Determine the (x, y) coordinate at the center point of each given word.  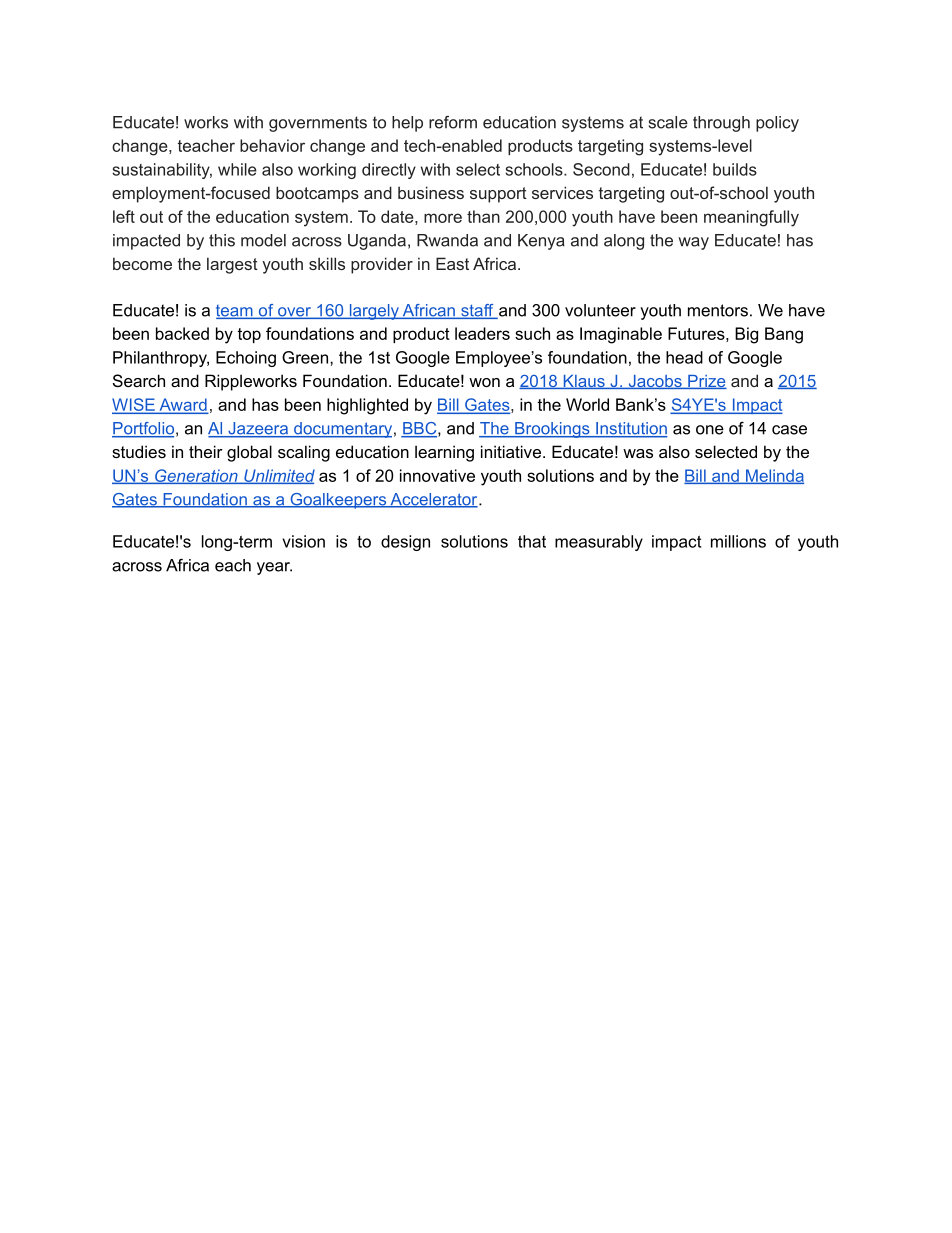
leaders (482, 333)
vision (303, 541)
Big (746, 335)
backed (182, 333)
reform (453, 122)
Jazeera (258, 429)
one (710, 430)
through (721, 124)
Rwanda (447, 240)
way (693, 243)
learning (444, 453)
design (405, 543)
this (222, 240)
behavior (272, 145)
